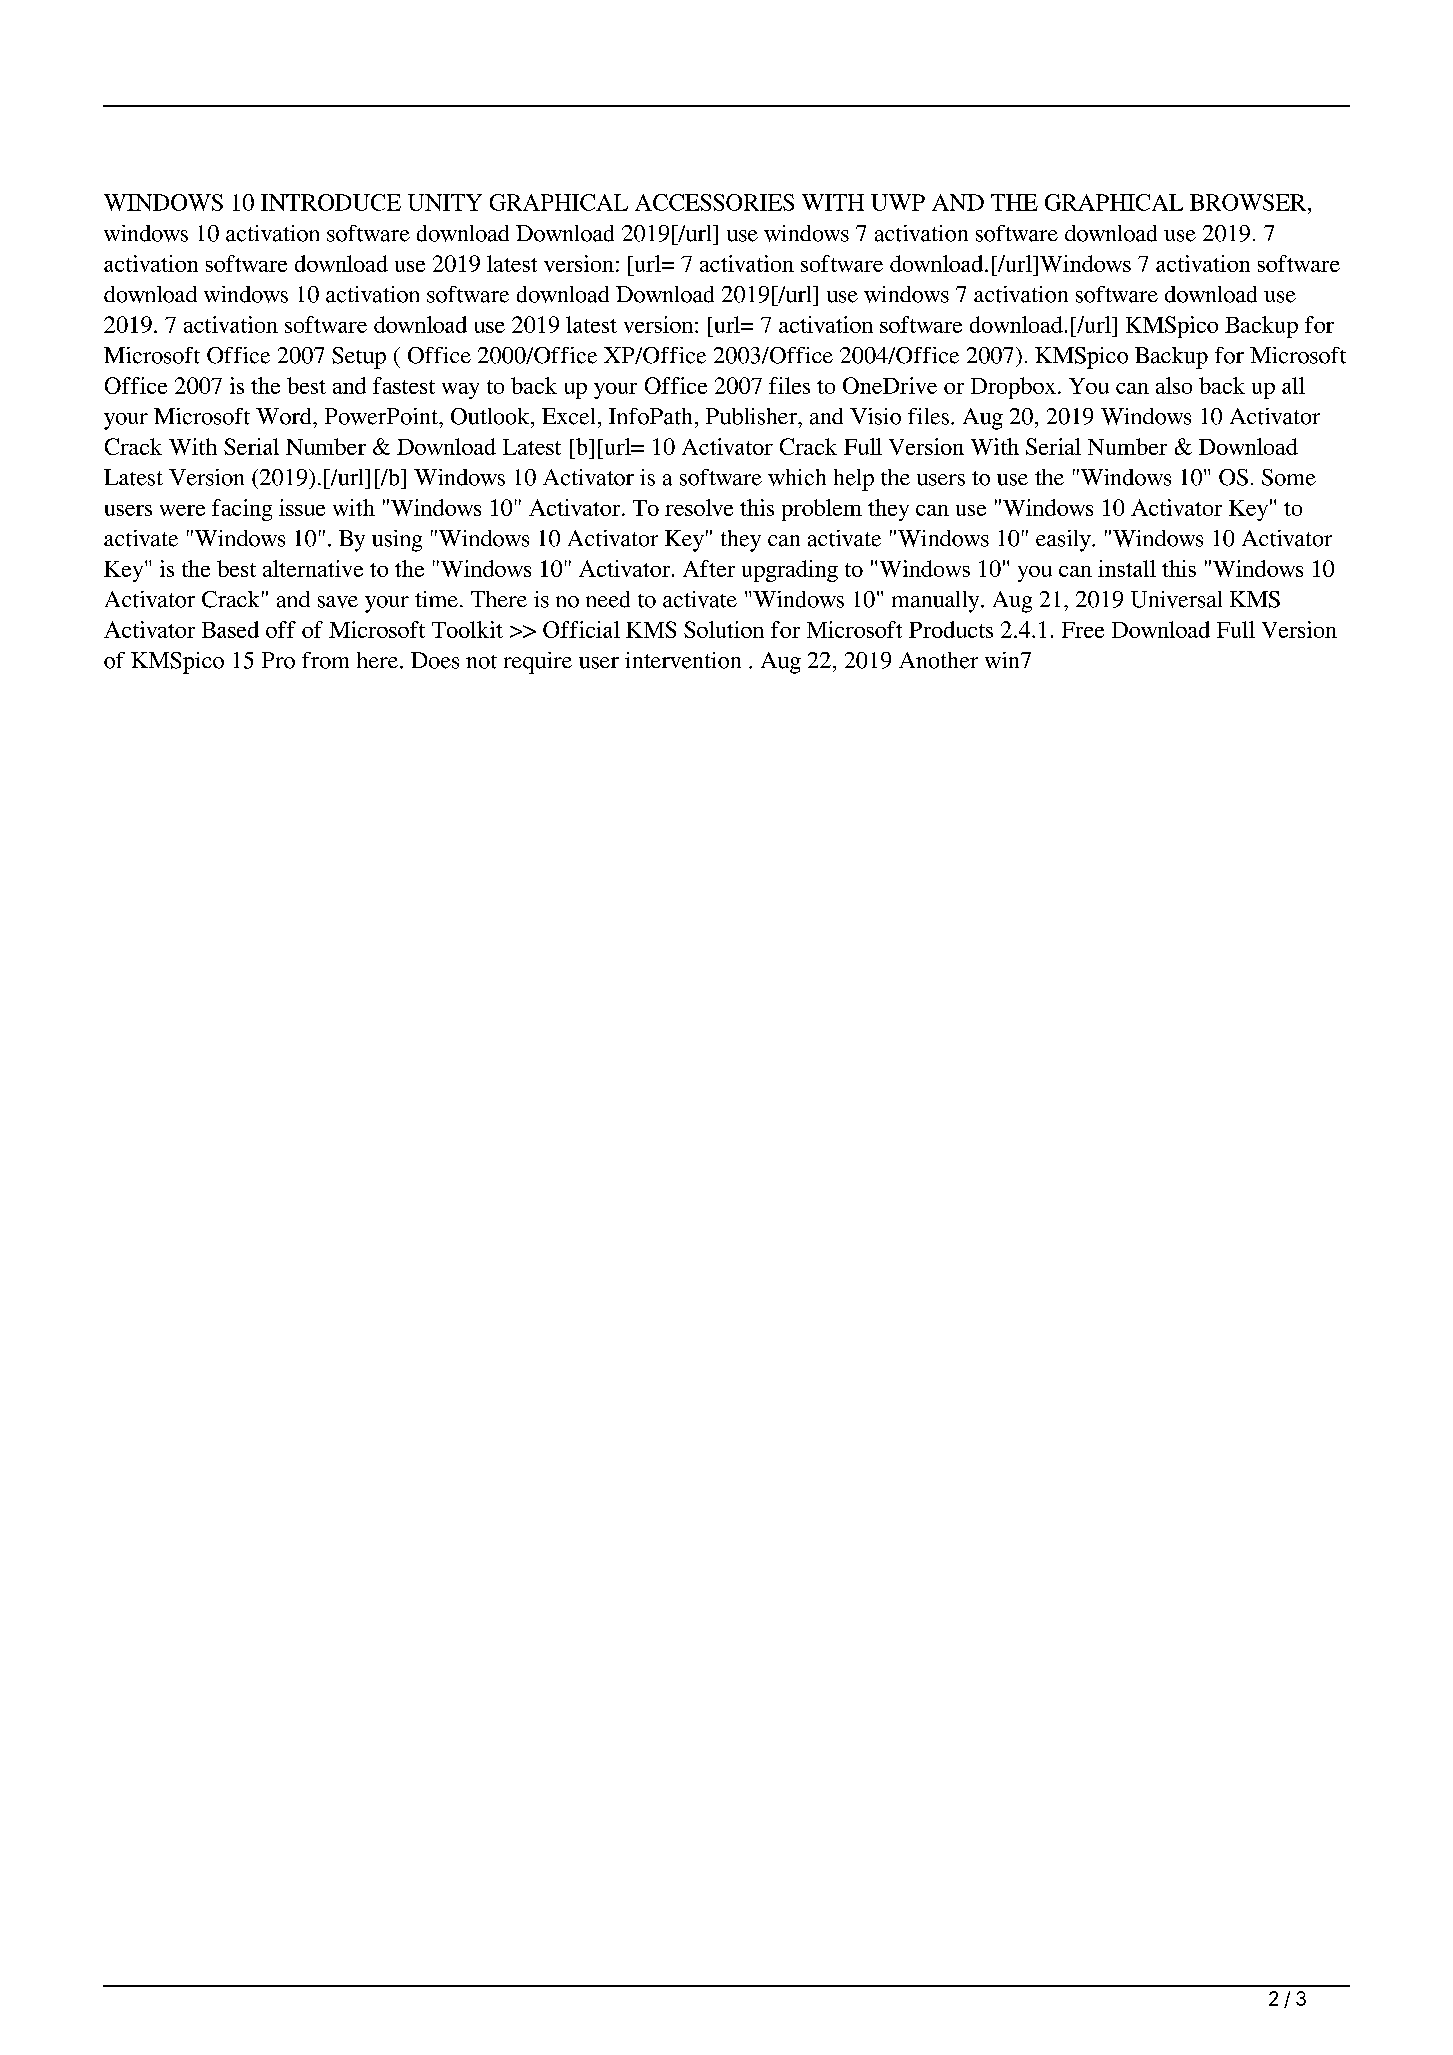  Describe the element at coordinates (752, 416) in the screenshot. I see `Publisher` at that location.
